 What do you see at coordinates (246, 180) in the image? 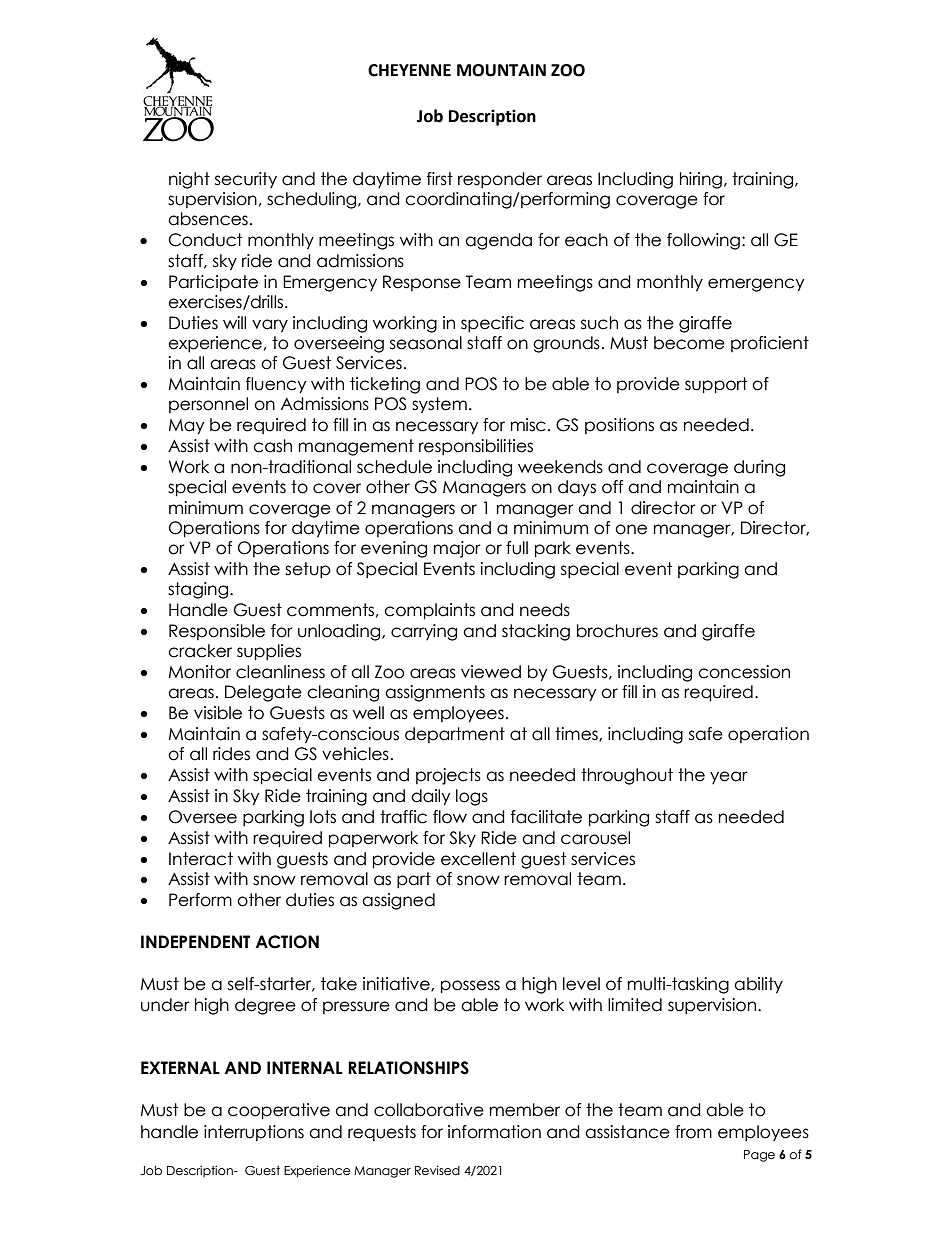
I see `security` at bounding box center [246, 180].
